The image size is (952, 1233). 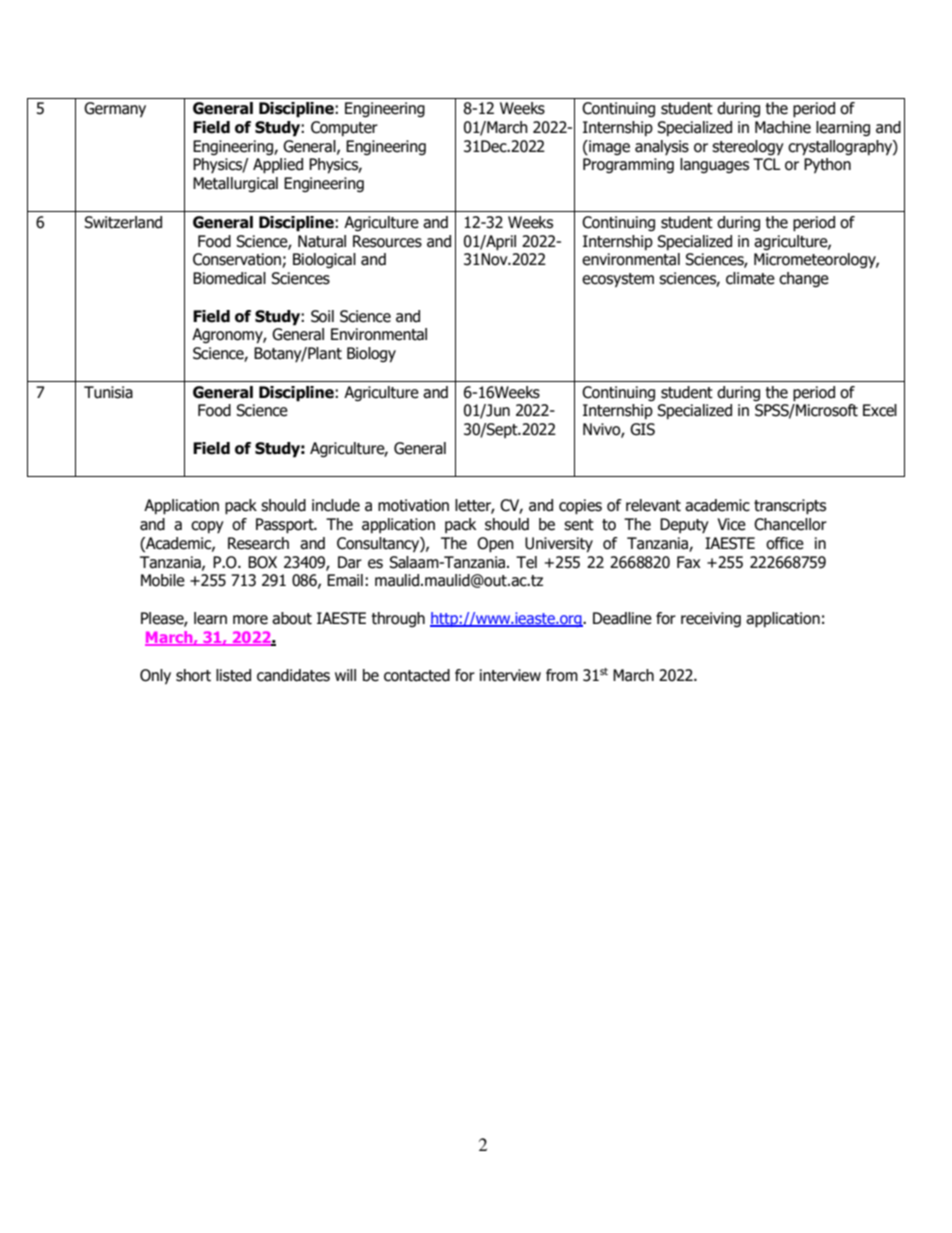 What do you see at coordinates (608, 147) in the document?
I see `image` at bounding box center [608, 147].
